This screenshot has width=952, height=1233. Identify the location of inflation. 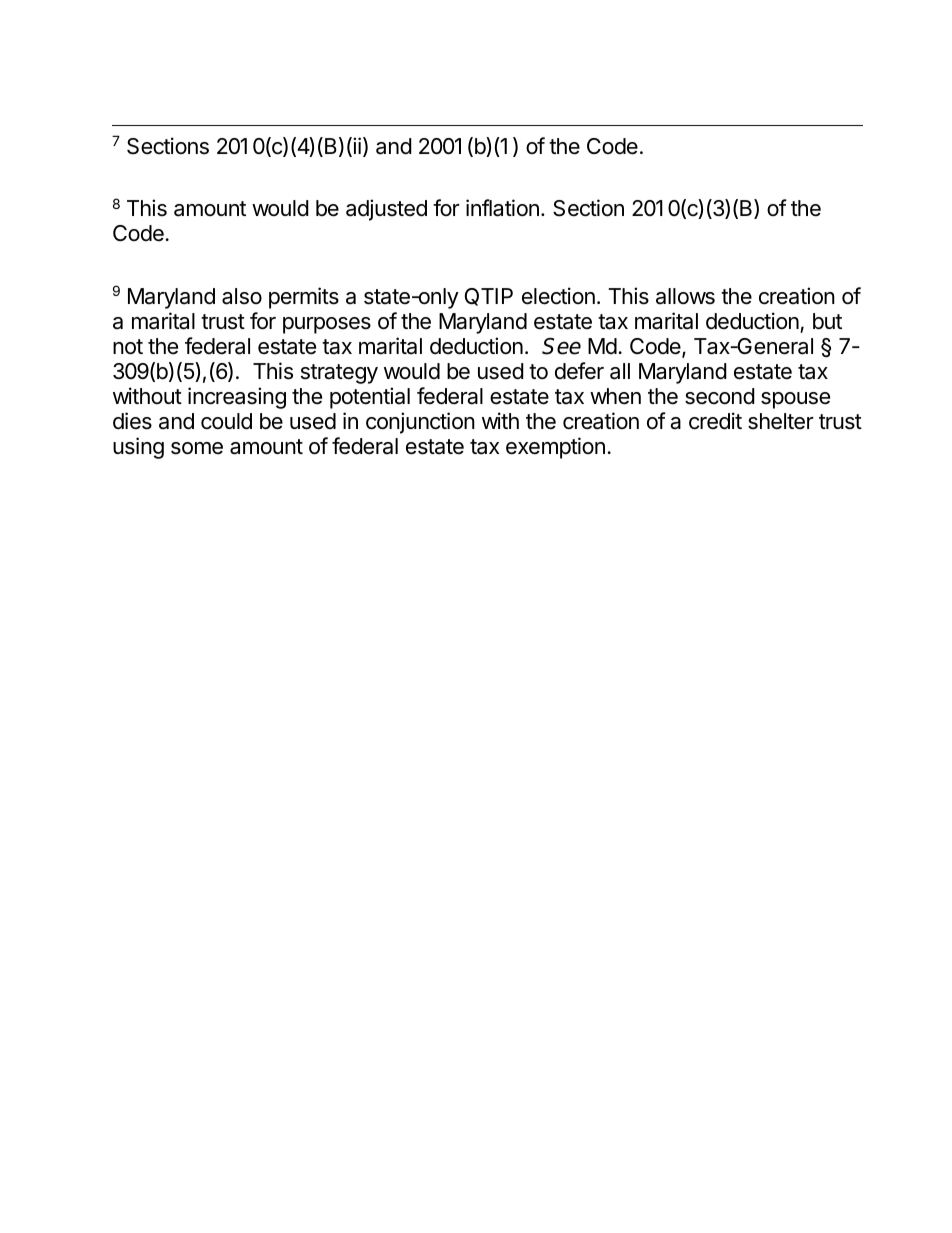
(502, 208).
